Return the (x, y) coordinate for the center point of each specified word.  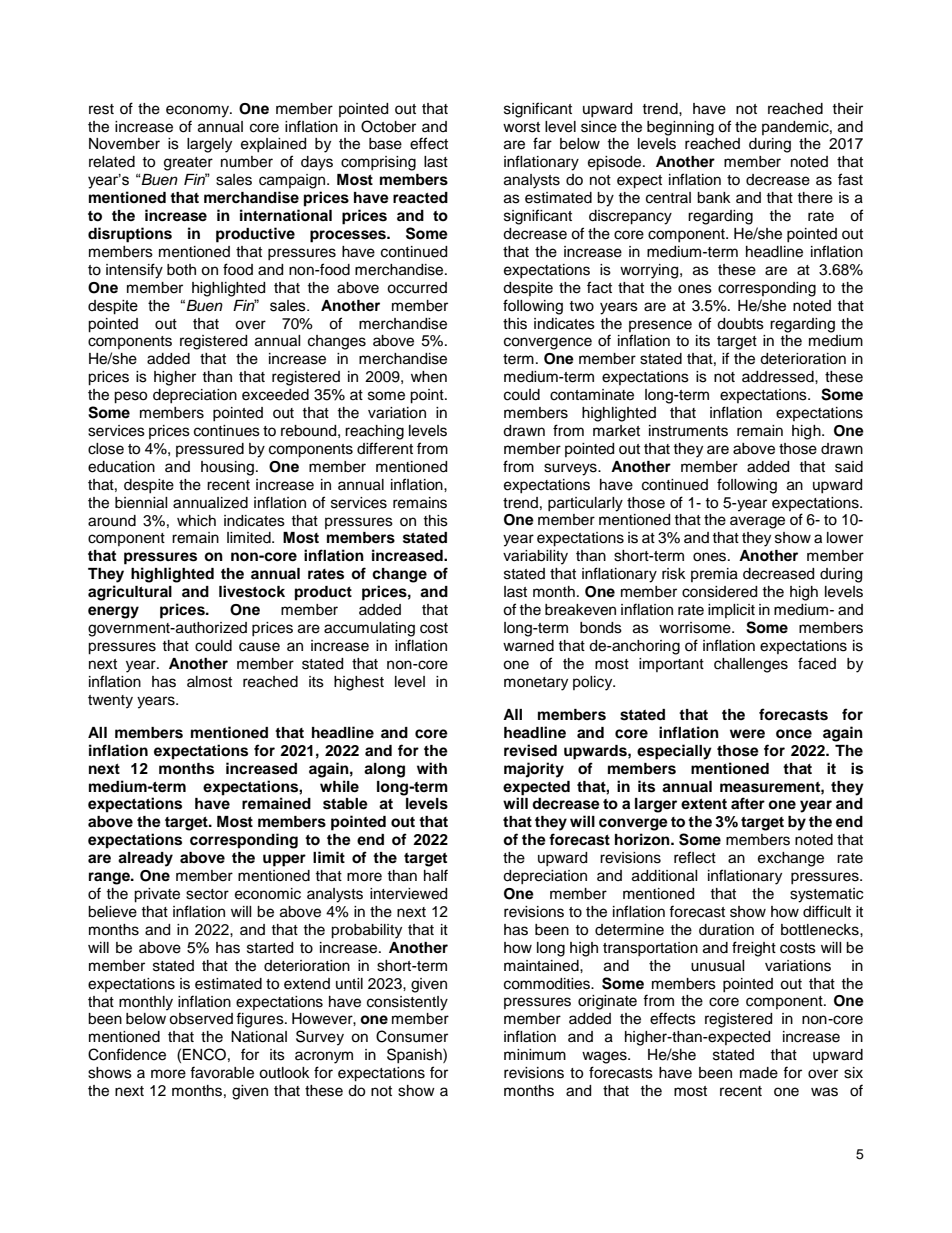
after (748, 803)
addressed (779, 377)
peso (130, 397)
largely (209, 145)
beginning (680, 128)
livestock (252, 591)
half (436, 875)
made (759, 1073)
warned (528, 646)
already (145, 859)
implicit (731, 611)
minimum (535, 1054)
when (429, 377)
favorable (222, 1072)
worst (521, 127)
